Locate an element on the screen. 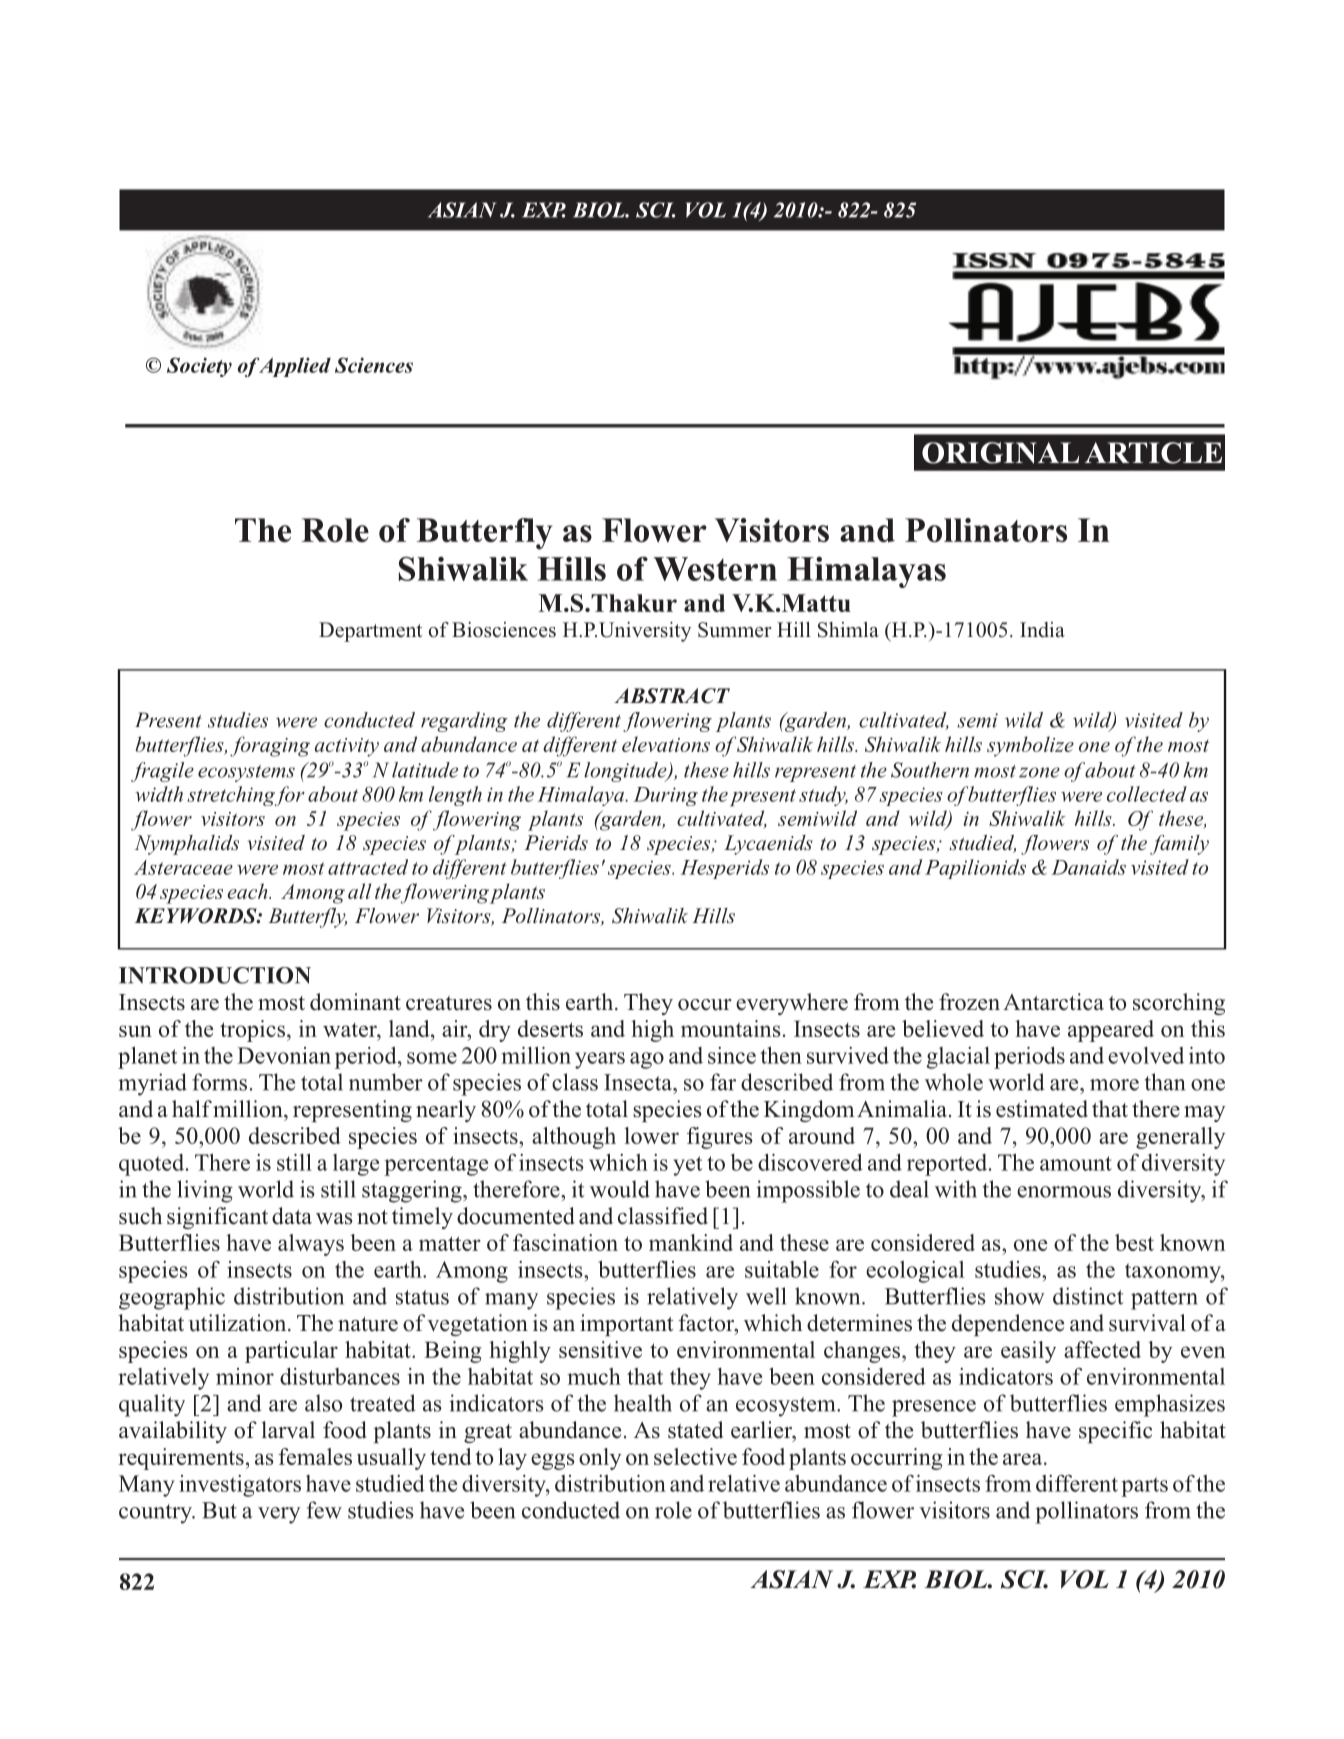 The width and height of the screenshot is (1344, 1739). half is located at coordinates (192, 1108).
